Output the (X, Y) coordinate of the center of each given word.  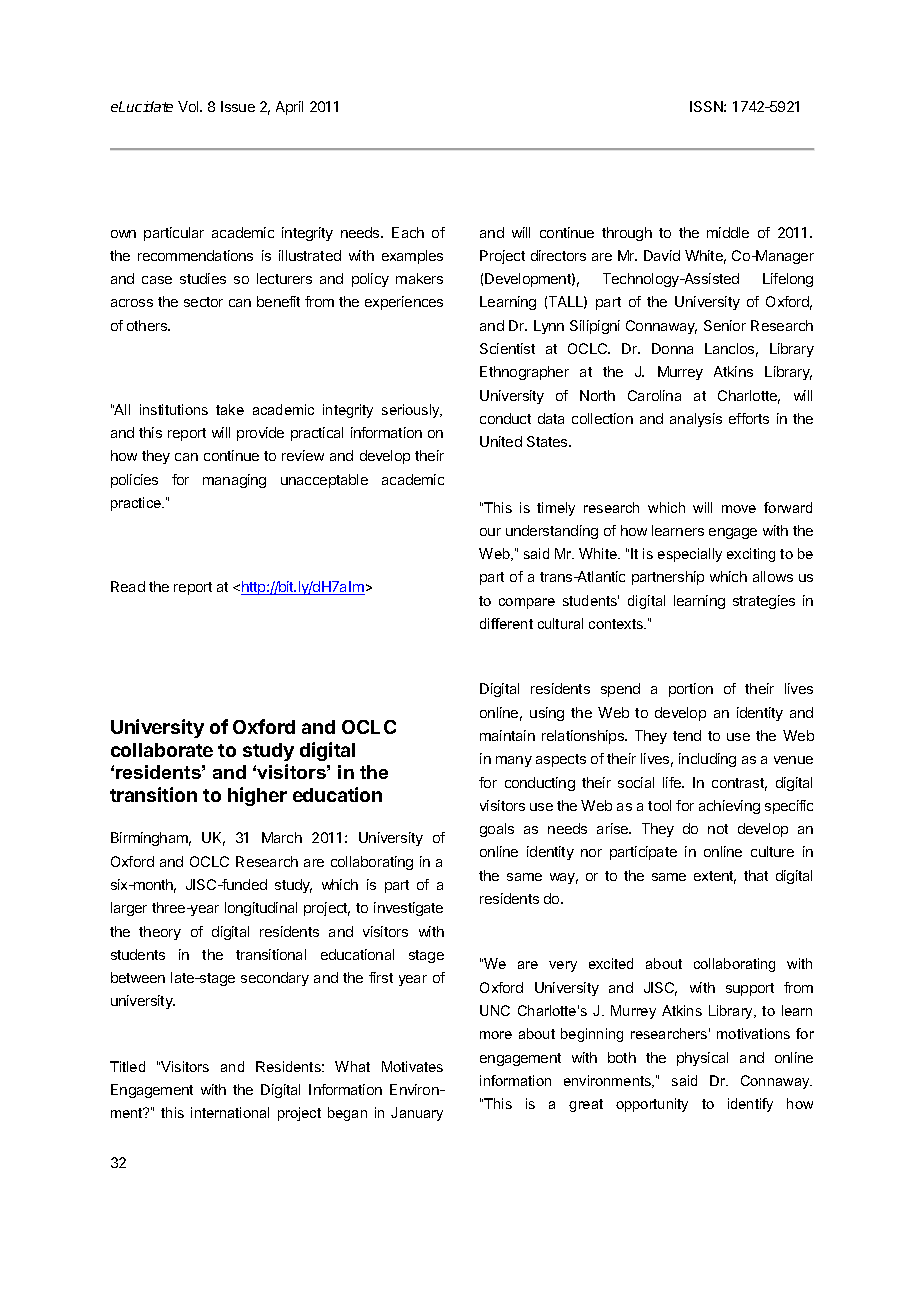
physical (702, 1059)
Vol (189, 106)
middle (728, 232)
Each (408, 232)
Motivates (412, 1066)
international (230, 1112)
